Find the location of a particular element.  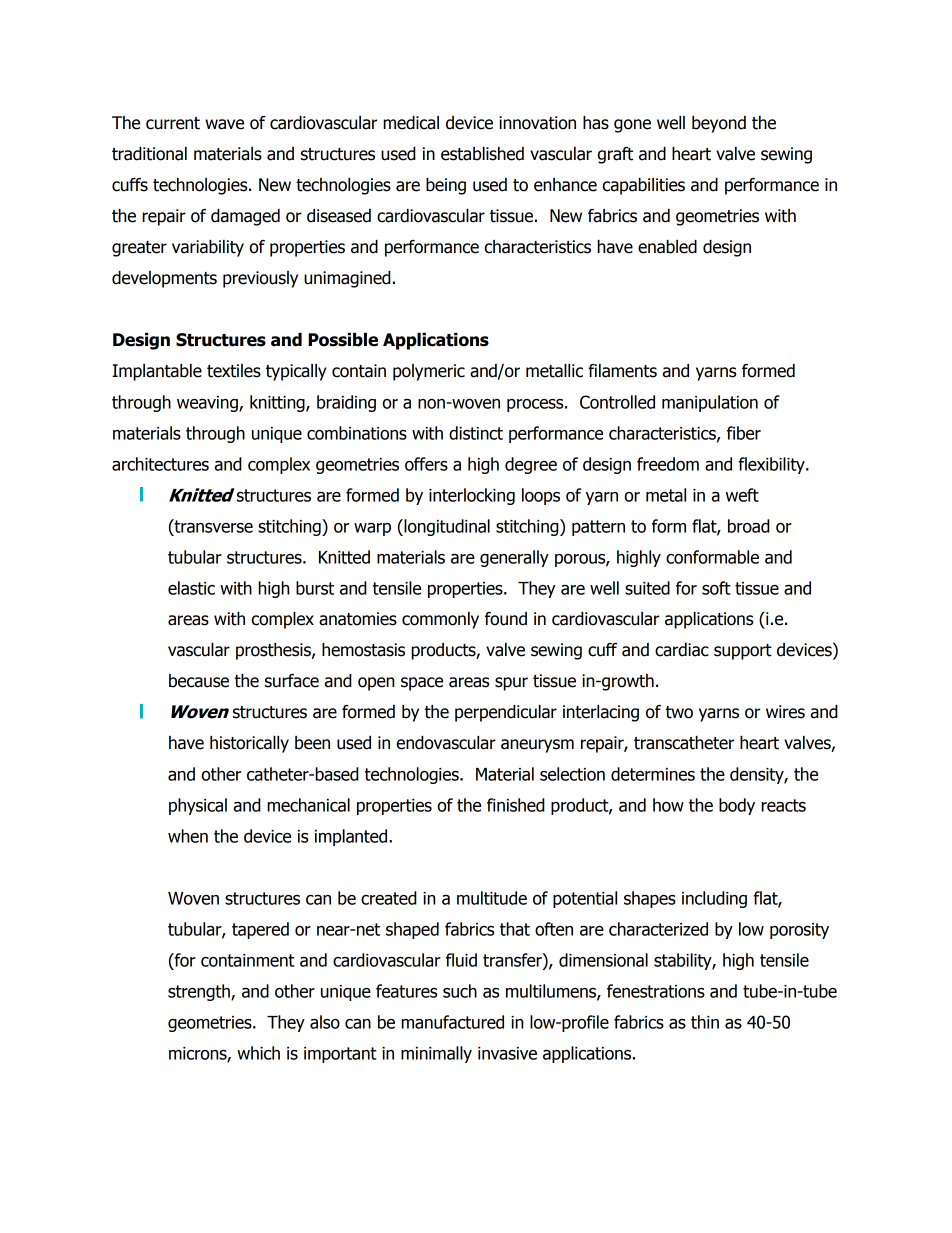

manufactured is located at coordinates (452, 1022).
